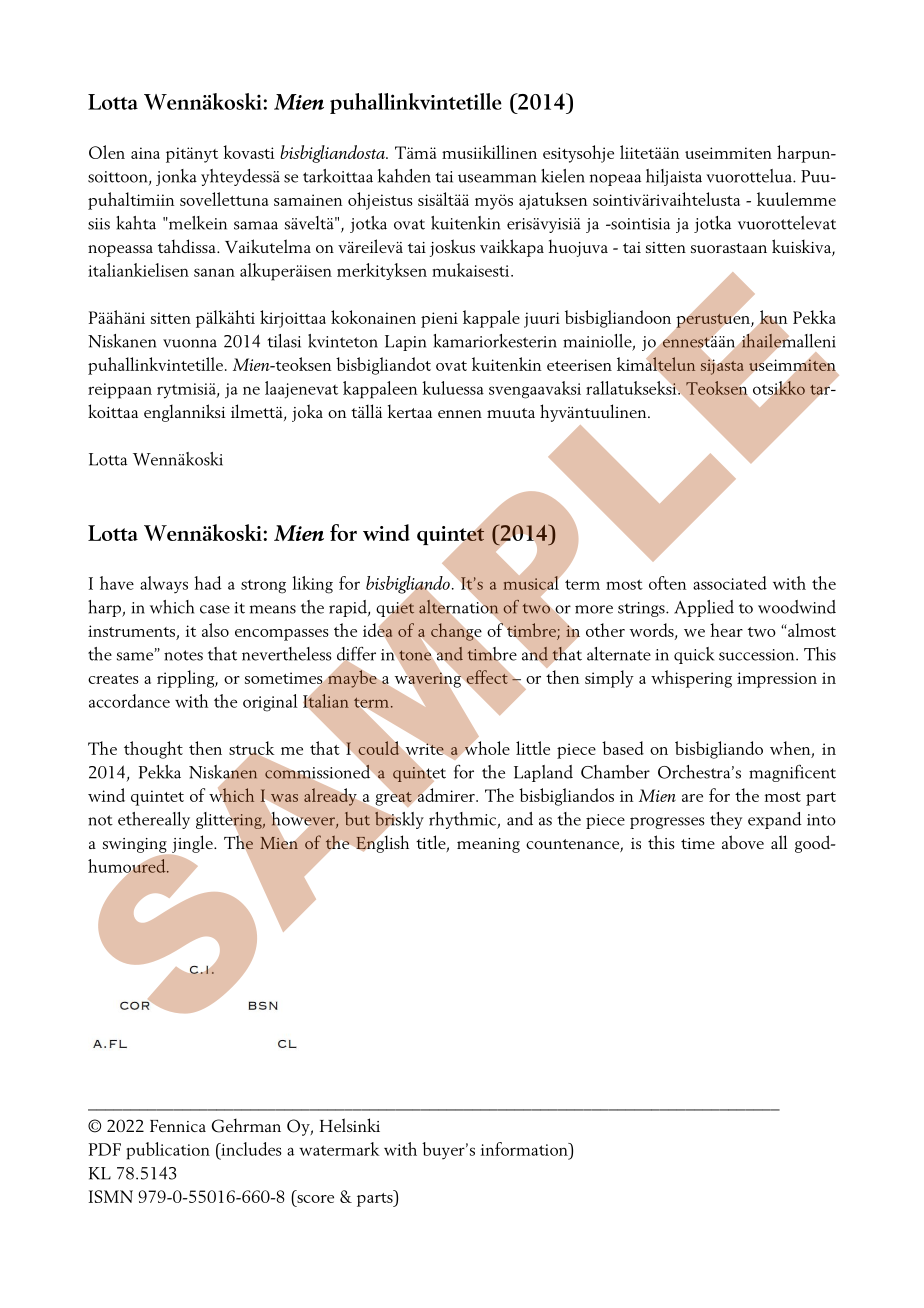  I want to click on Lapin, so click(405, 343).
